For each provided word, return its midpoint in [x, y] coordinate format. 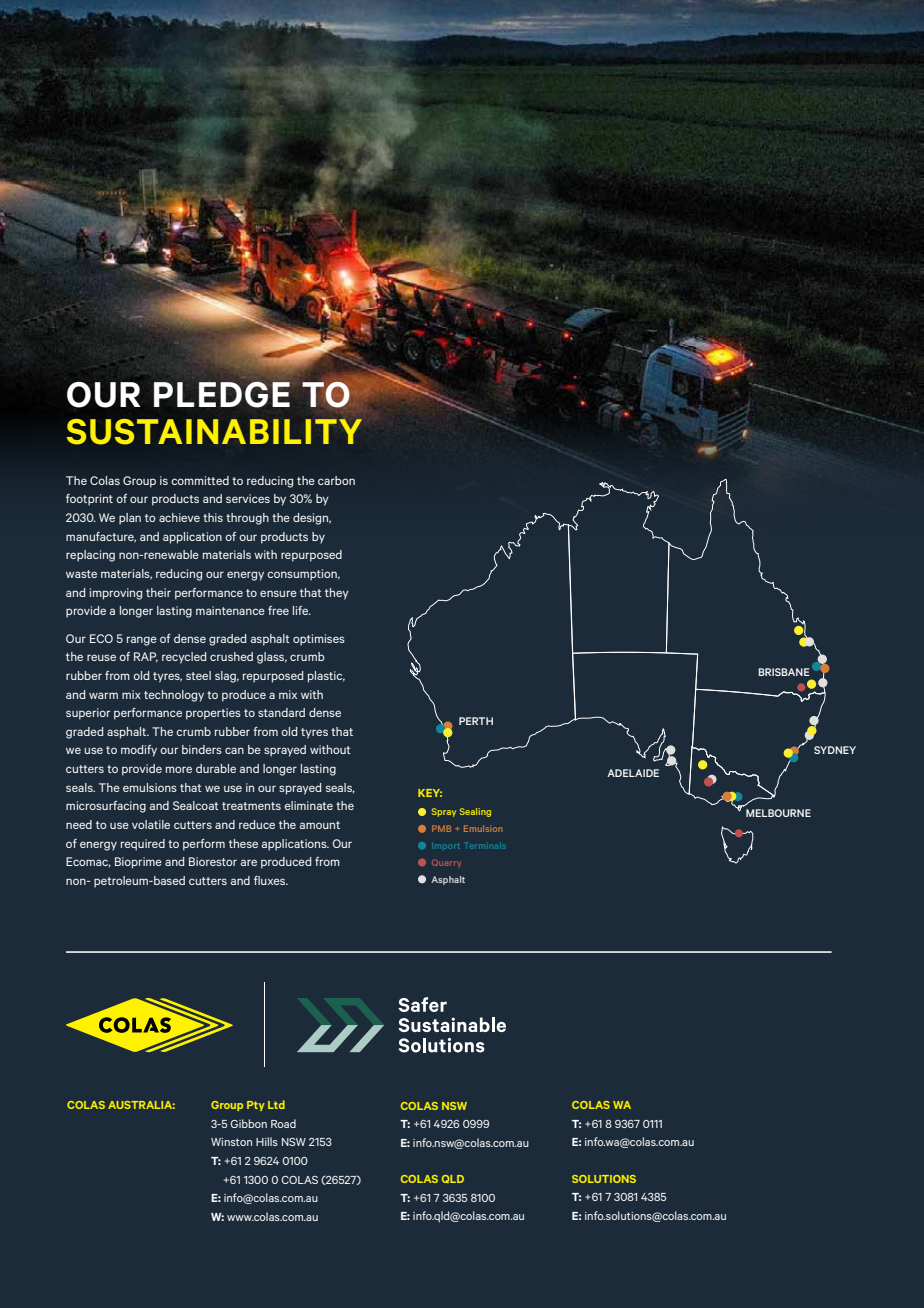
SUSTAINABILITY [214, 432]
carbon [336, 480]
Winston [231, 1142]
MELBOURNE [778, 813]
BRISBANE [784, 672]
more [179, 769]
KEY [430, 793]
